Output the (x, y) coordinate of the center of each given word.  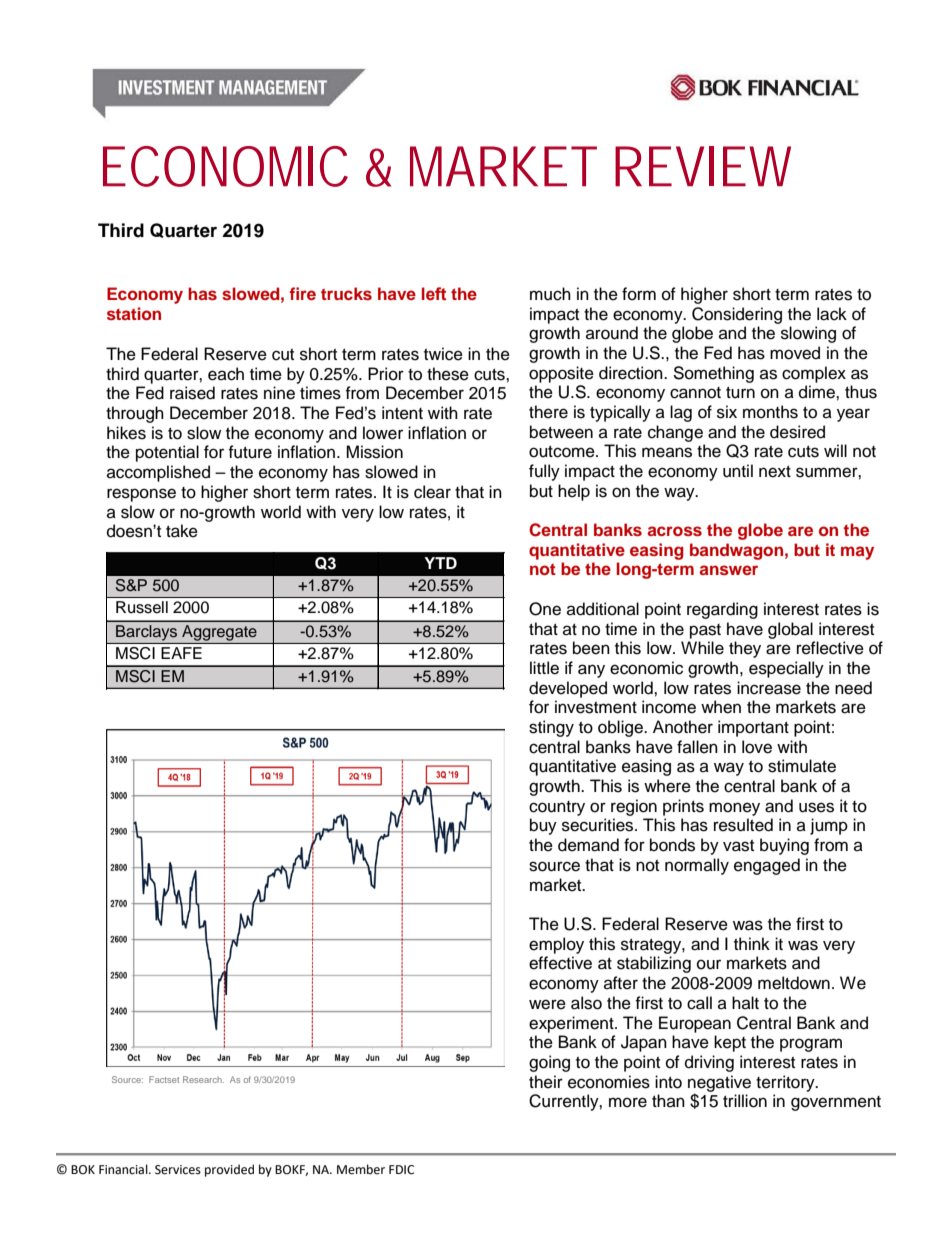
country (557, 808)
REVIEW (703, 166)
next (775, 472)
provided (229, 1170)
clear (432, 492)
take (182, 531)
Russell (142, 607)
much (550, 294)
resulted (743, 825)
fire (302, 293)
